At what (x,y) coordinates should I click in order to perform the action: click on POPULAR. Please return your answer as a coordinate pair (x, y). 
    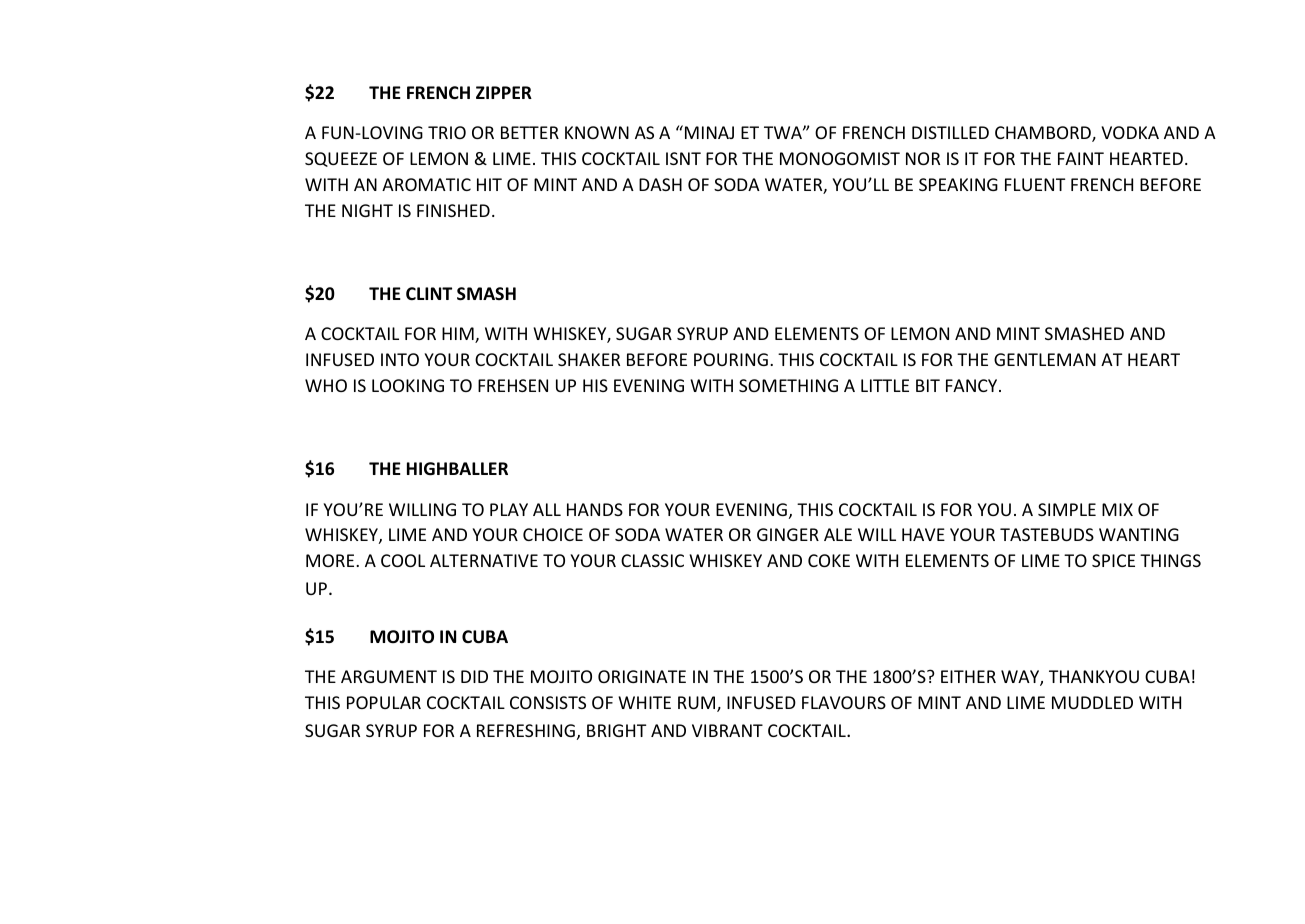
    Looking at the image, I should click on (384, 702).
